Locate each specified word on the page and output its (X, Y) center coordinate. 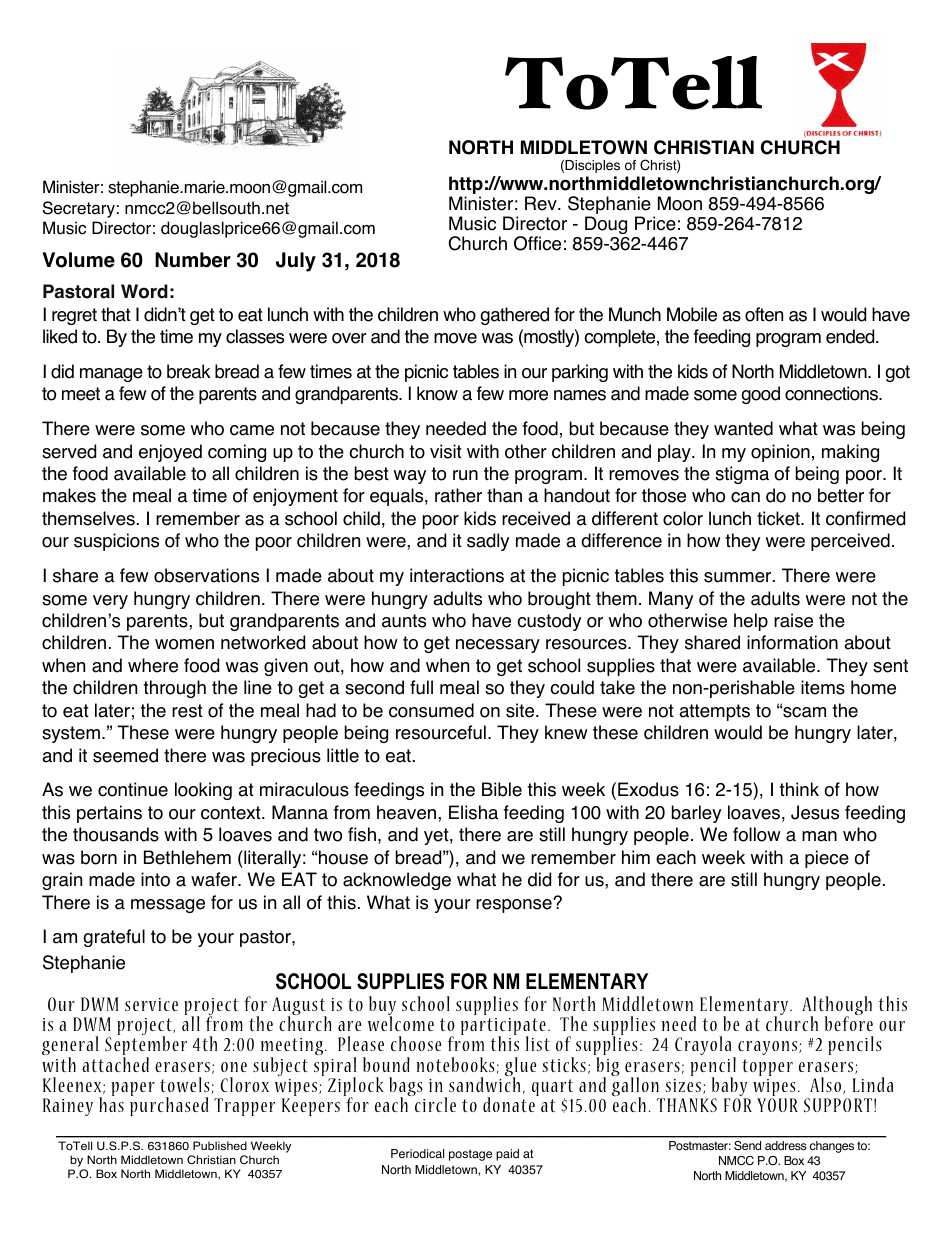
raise (793, 620)
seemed (125, 755)
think (799, 789)
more (528, 395)
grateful (114, 938)
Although (837, 1007)
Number (193, 260)
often (764, 314)
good (761, 395)
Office (537, 243)
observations (206, 575)
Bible (502, 789)
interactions (457, 575)
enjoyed (170, 453)
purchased (169, 1105)
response (515, 906)
